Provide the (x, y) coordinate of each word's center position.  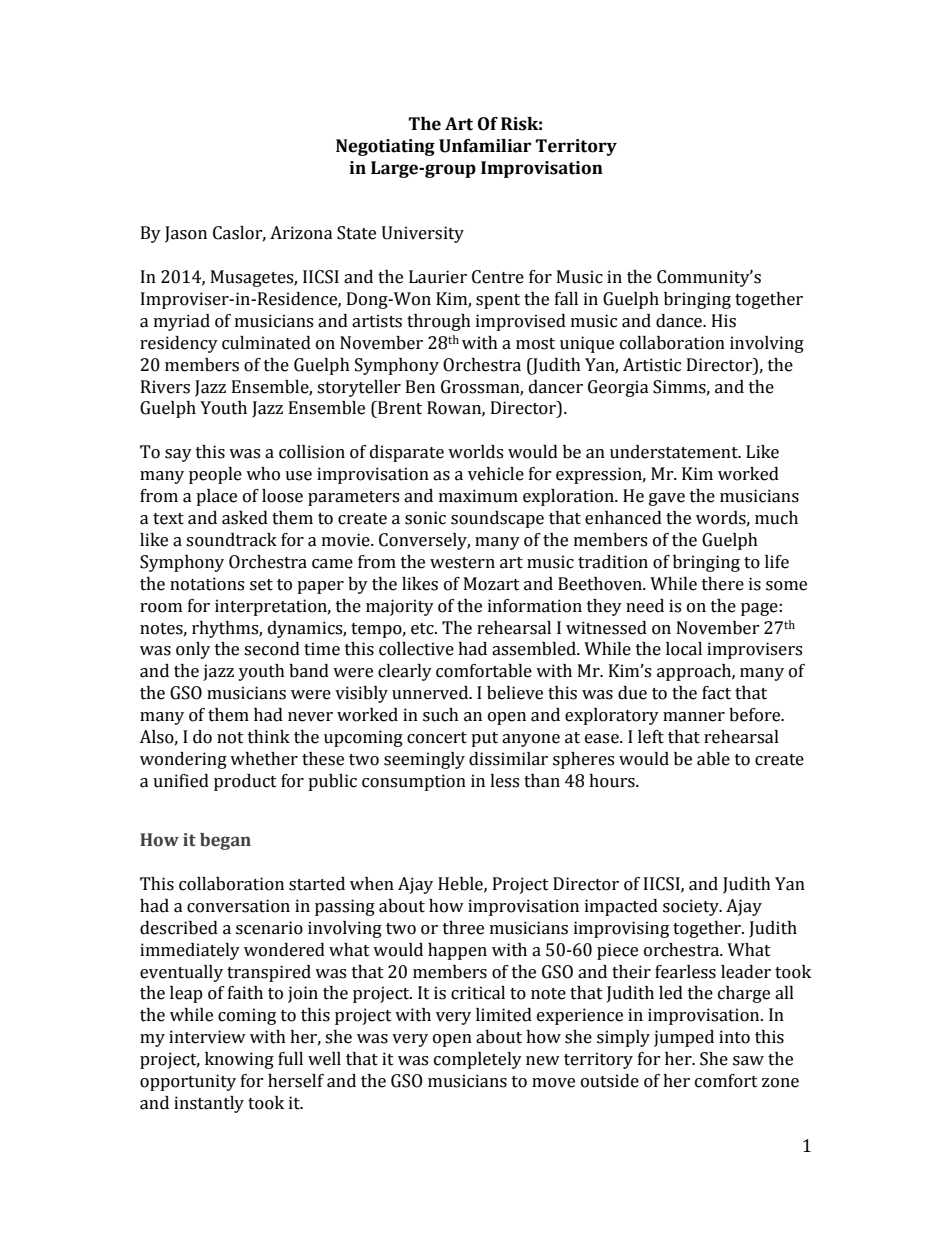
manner (694, 717)
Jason (186, 234)
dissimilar (508, 759)
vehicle (496, 474)
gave (667, 499)
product (245, 782)
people (215, 475)
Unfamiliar (485, 146)
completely (478, 1060)
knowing (239, 1060)
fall (566, 299)
